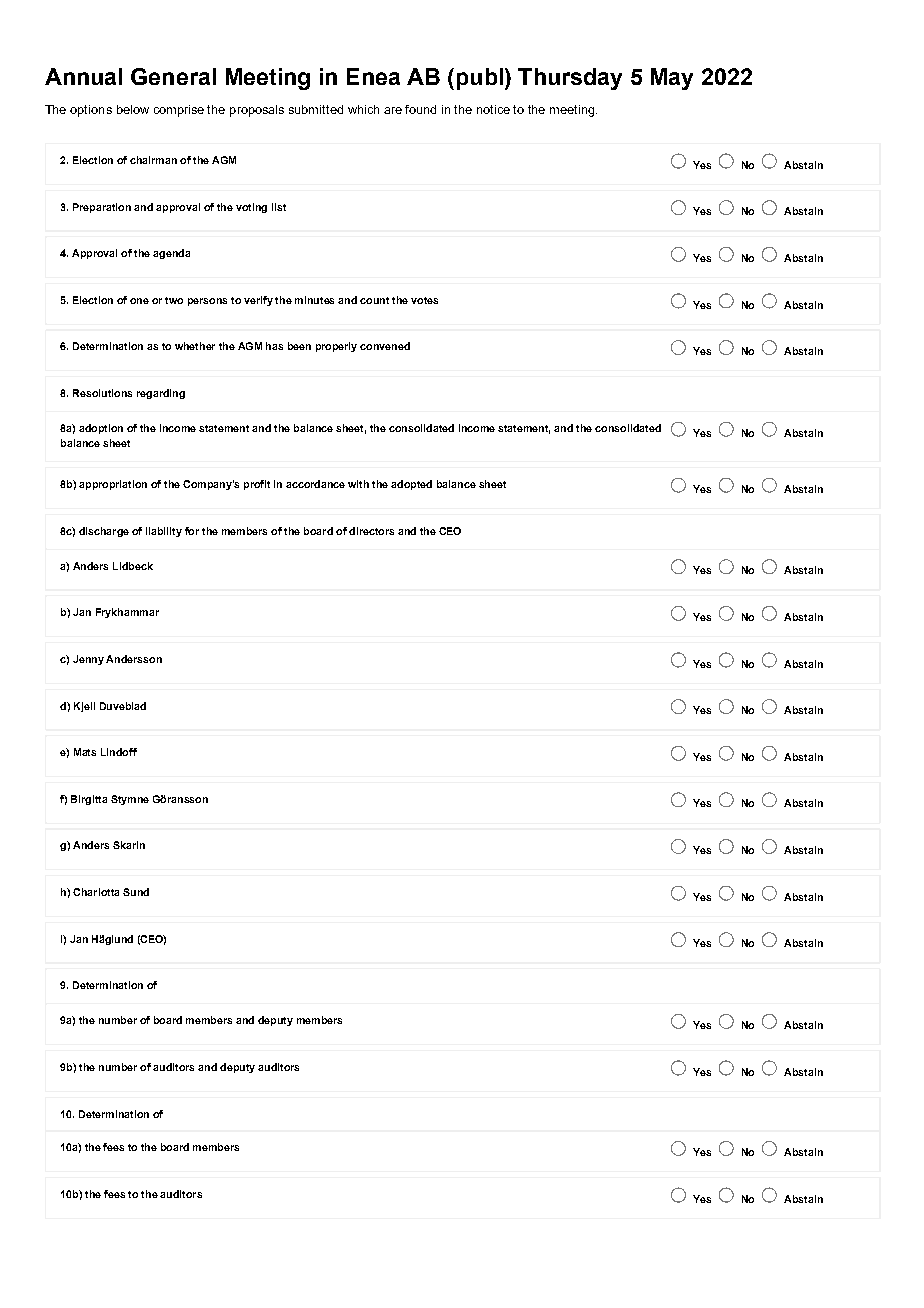 The image size is (924, 1308). What do you see at coordinates (88, 660) in the image?
I see `Jenny` at bounding box center [88, 660].
